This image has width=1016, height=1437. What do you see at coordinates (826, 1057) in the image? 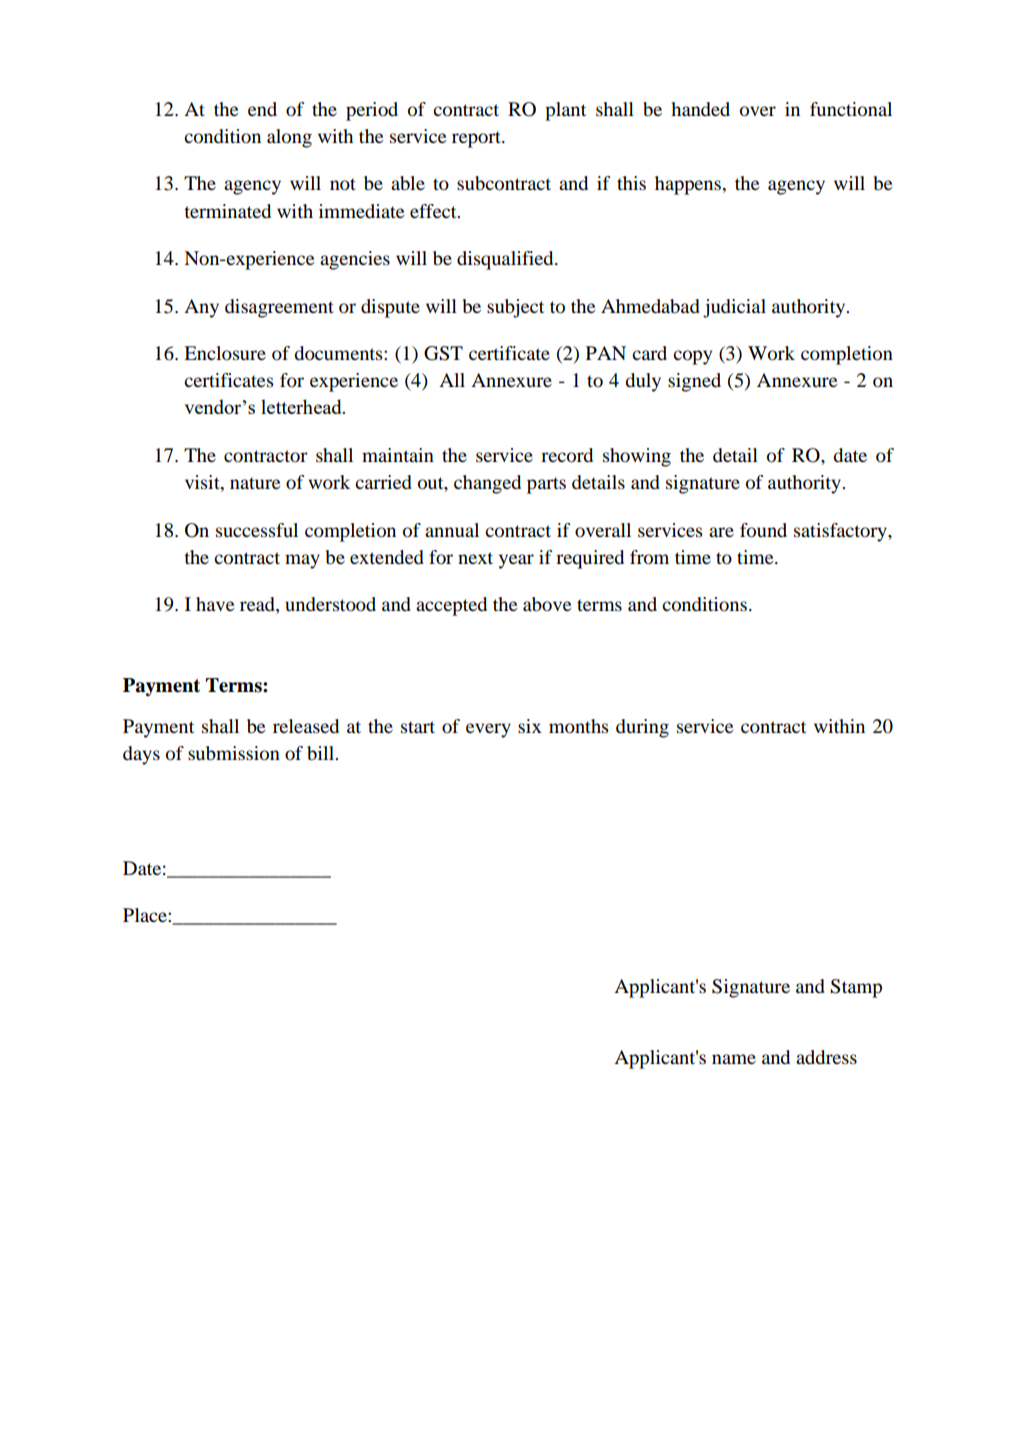
I see `address` at bounding box center [826, 1057].
